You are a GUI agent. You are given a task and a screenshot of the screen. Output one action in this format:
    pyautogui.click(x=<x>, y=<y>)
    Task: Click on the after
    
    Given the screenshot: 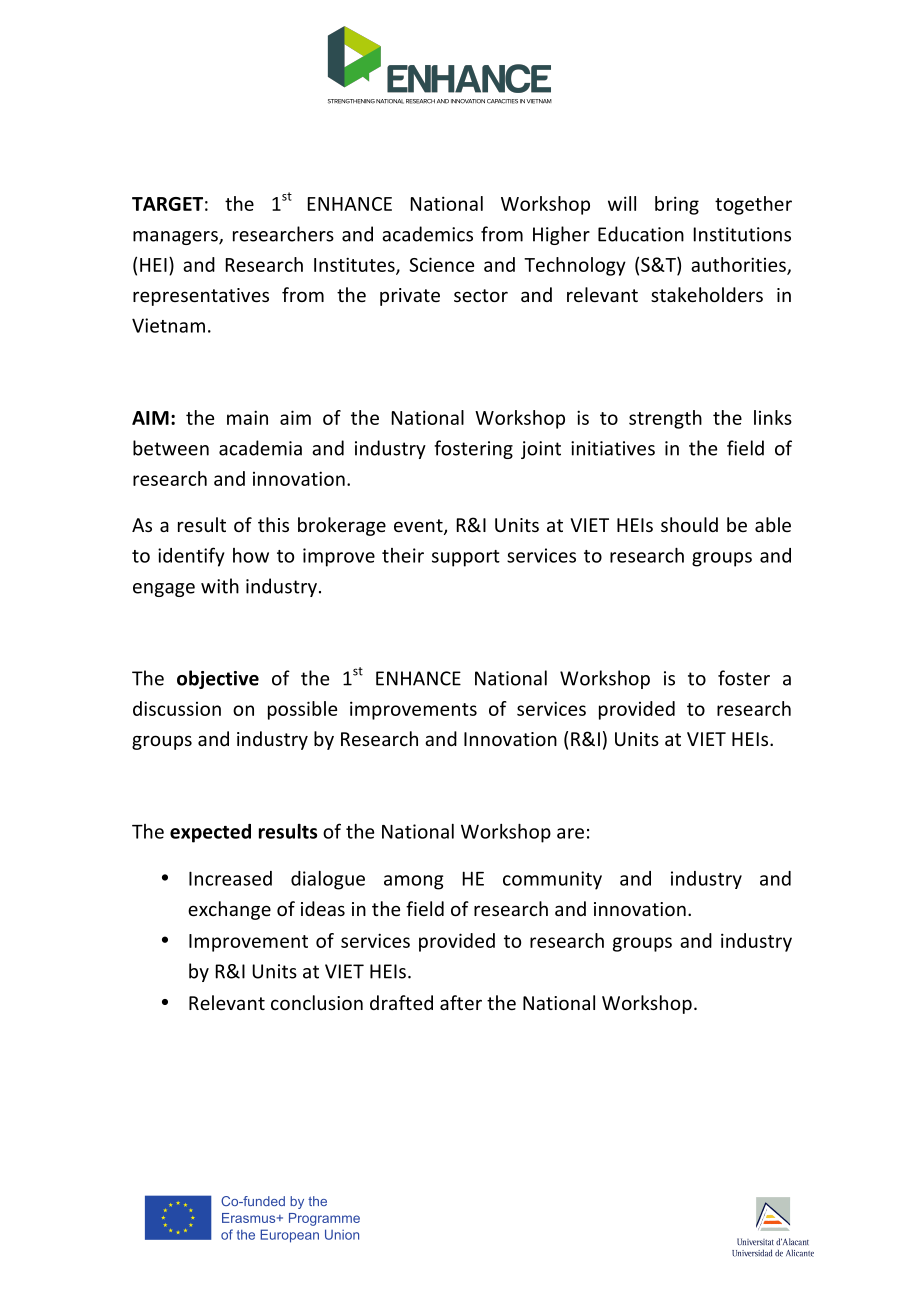 What is the action you would take?
    pyautogui.click(x=461, y=1002)
